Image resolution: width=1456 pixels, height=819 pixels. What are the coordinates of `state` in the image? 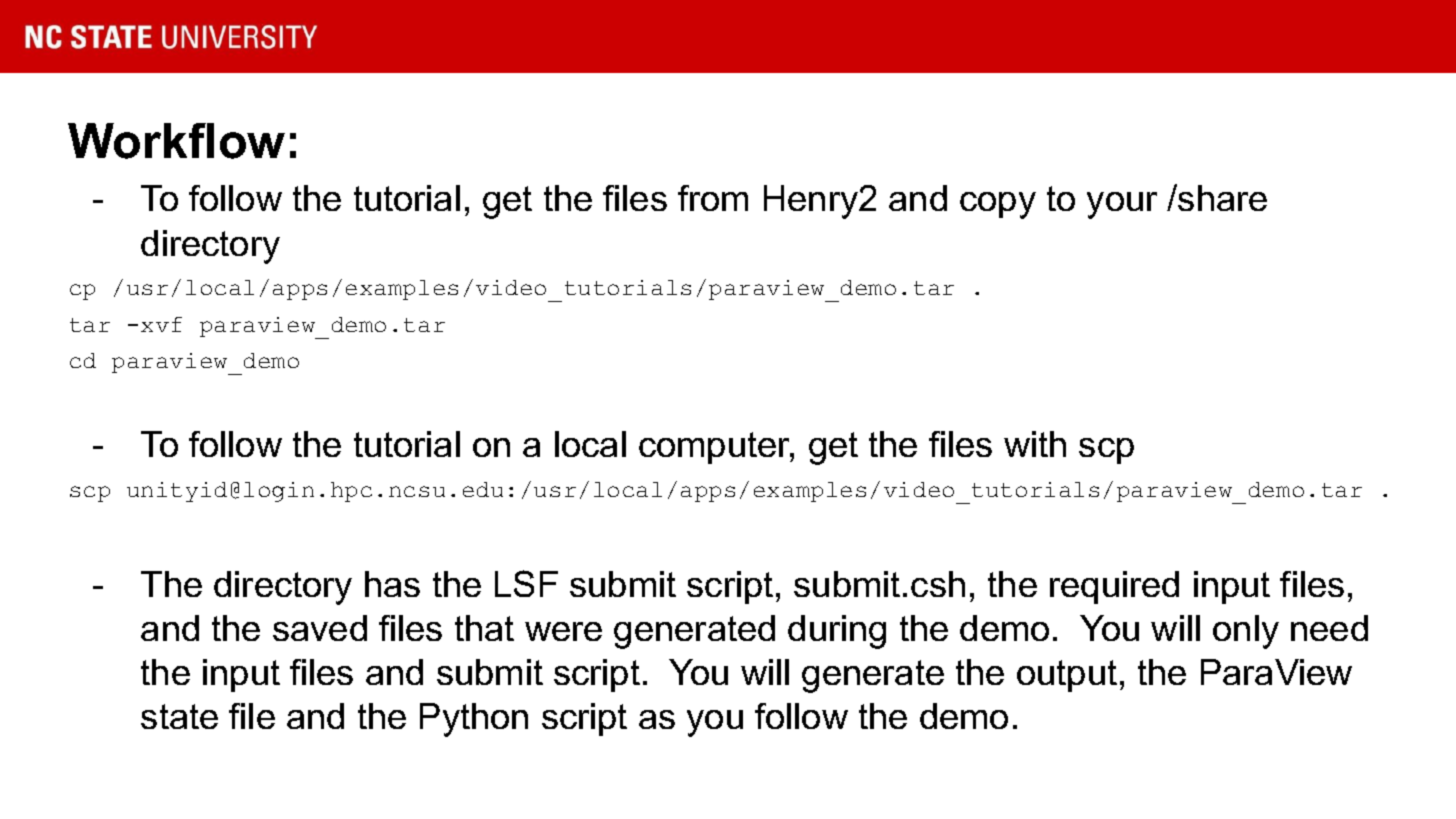 It's located at (179, 716).
